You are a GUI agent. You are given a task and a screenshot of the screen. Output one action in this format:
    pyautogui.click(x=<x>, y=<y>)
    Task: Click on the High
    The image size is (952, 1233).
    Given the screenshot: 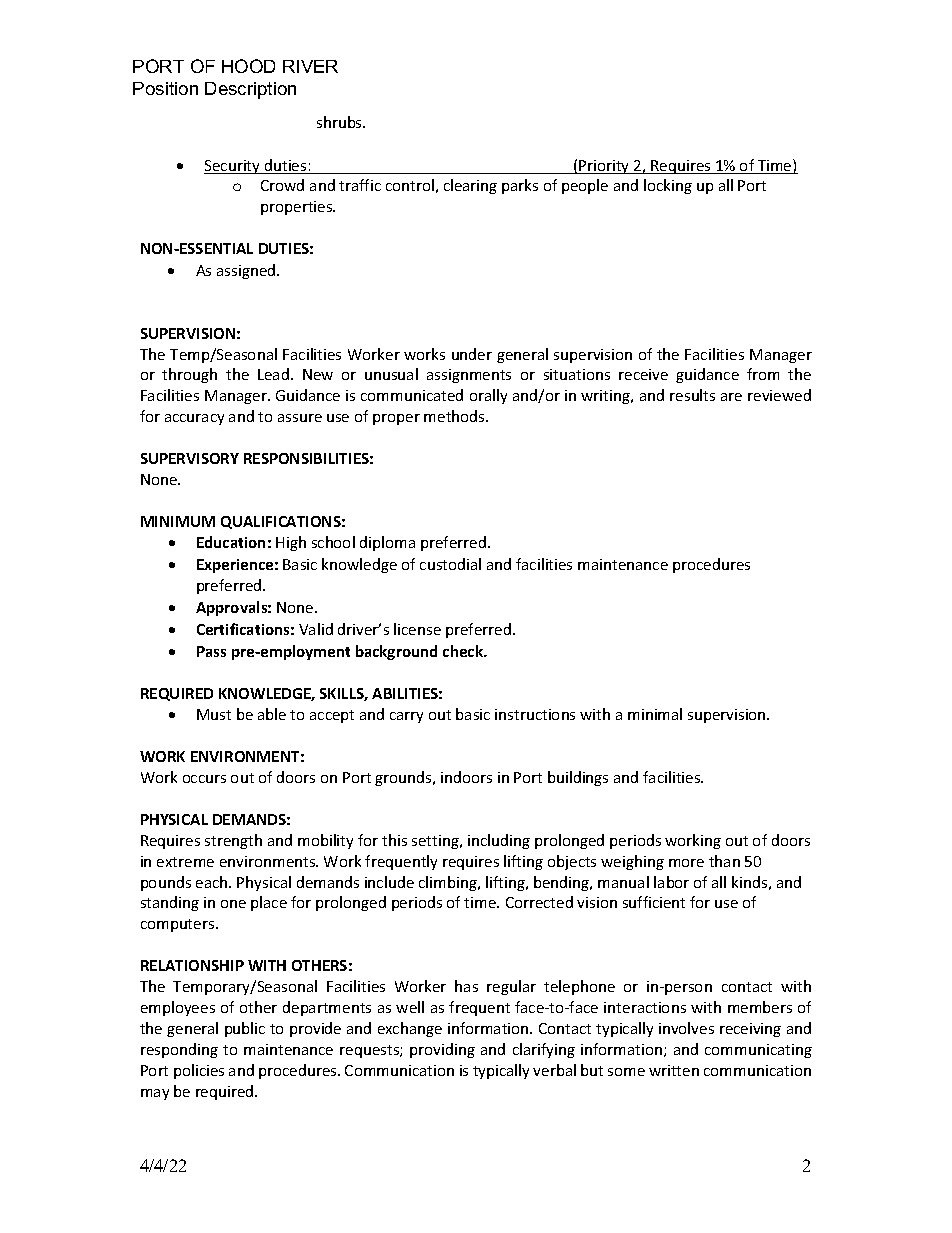 What is the action you would take?
    pyautogui.click(x=291, y=543)
